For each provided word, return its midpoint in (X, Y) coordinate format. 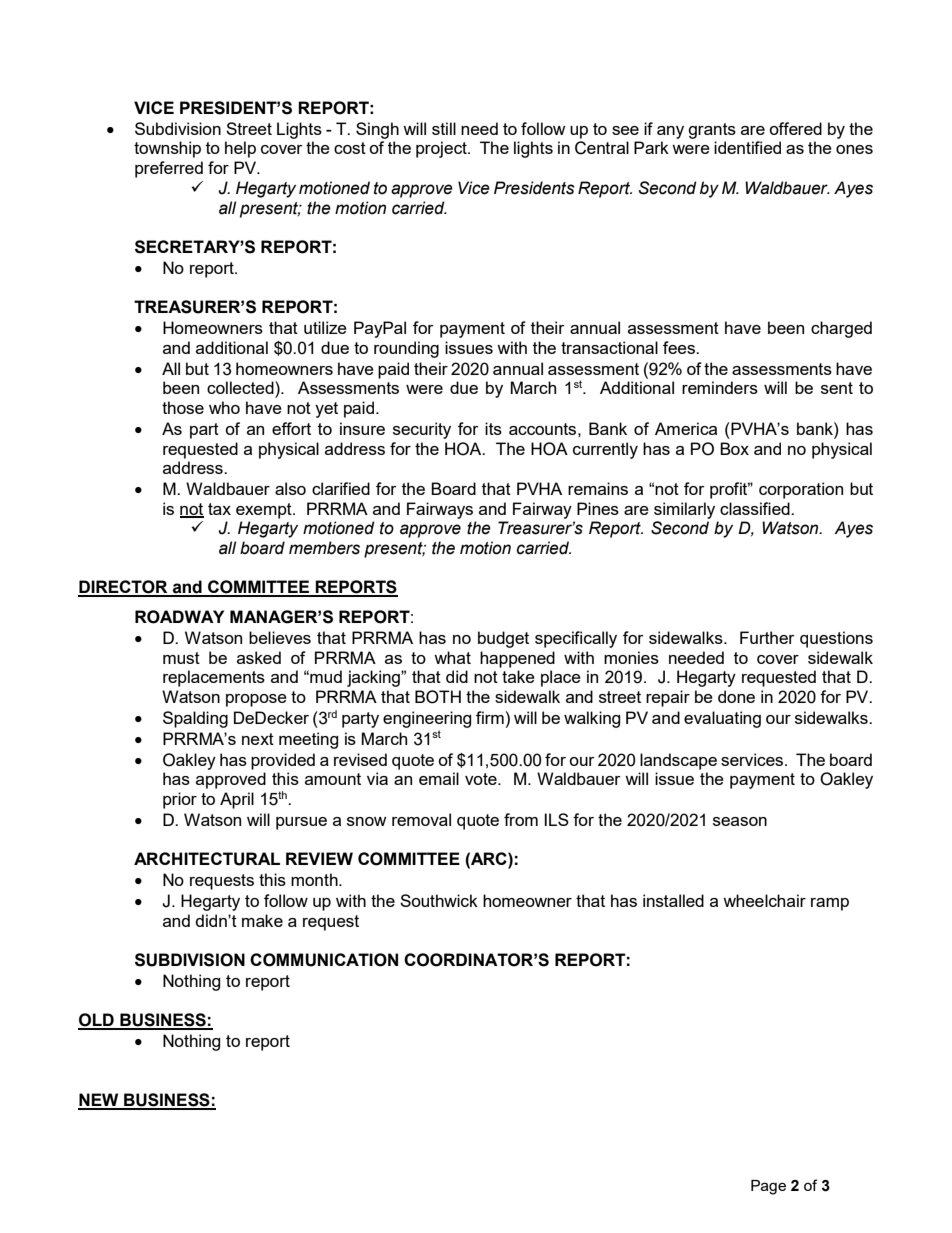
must (181, 658)
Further (767, 637)
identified (747, 147)
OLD (97, 1021)
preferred (169, 169)
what (452, 657)
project (442, 149)
